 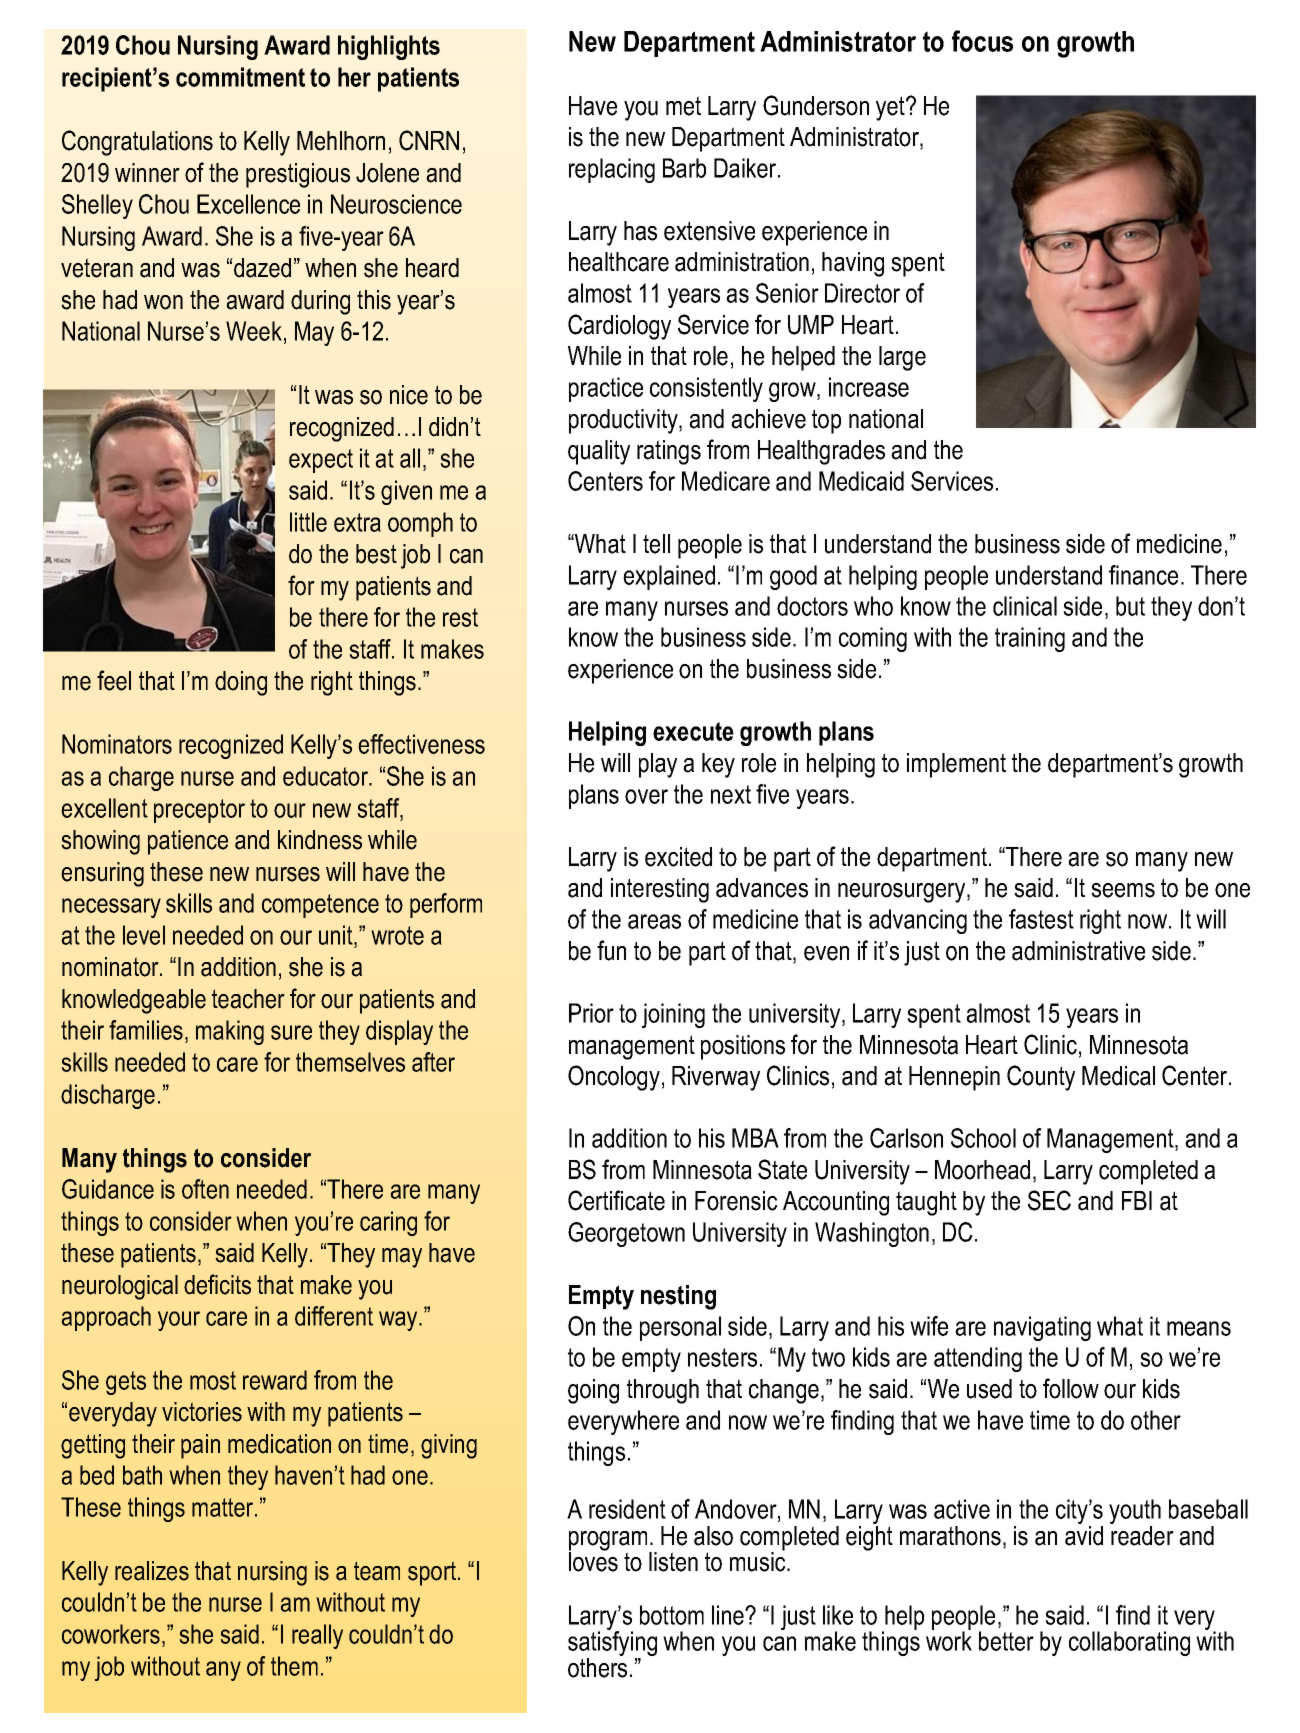 I want to click on realizes, so click(x=152, y=1571).
